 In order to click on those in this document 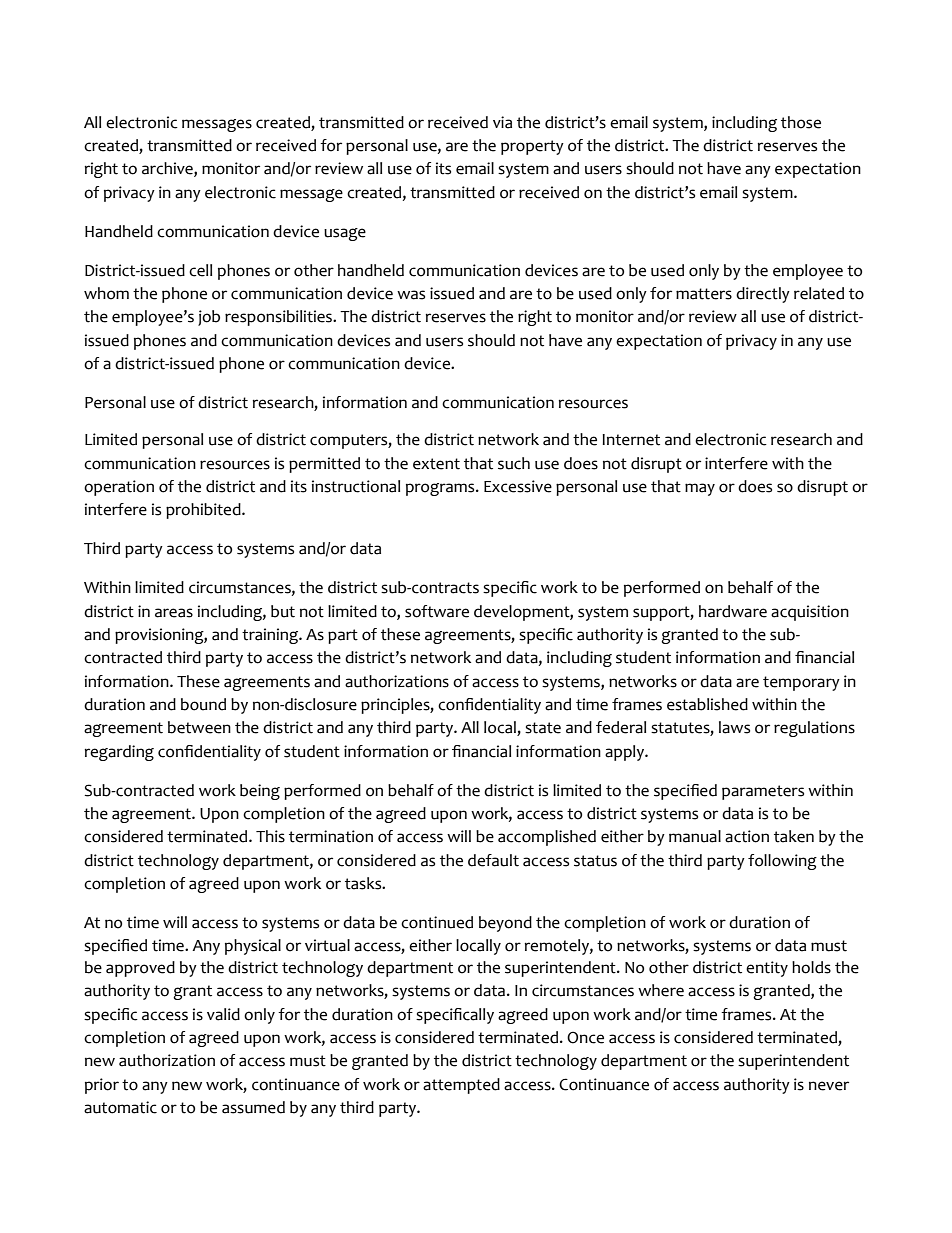, I will do `click(801, 122)`.
